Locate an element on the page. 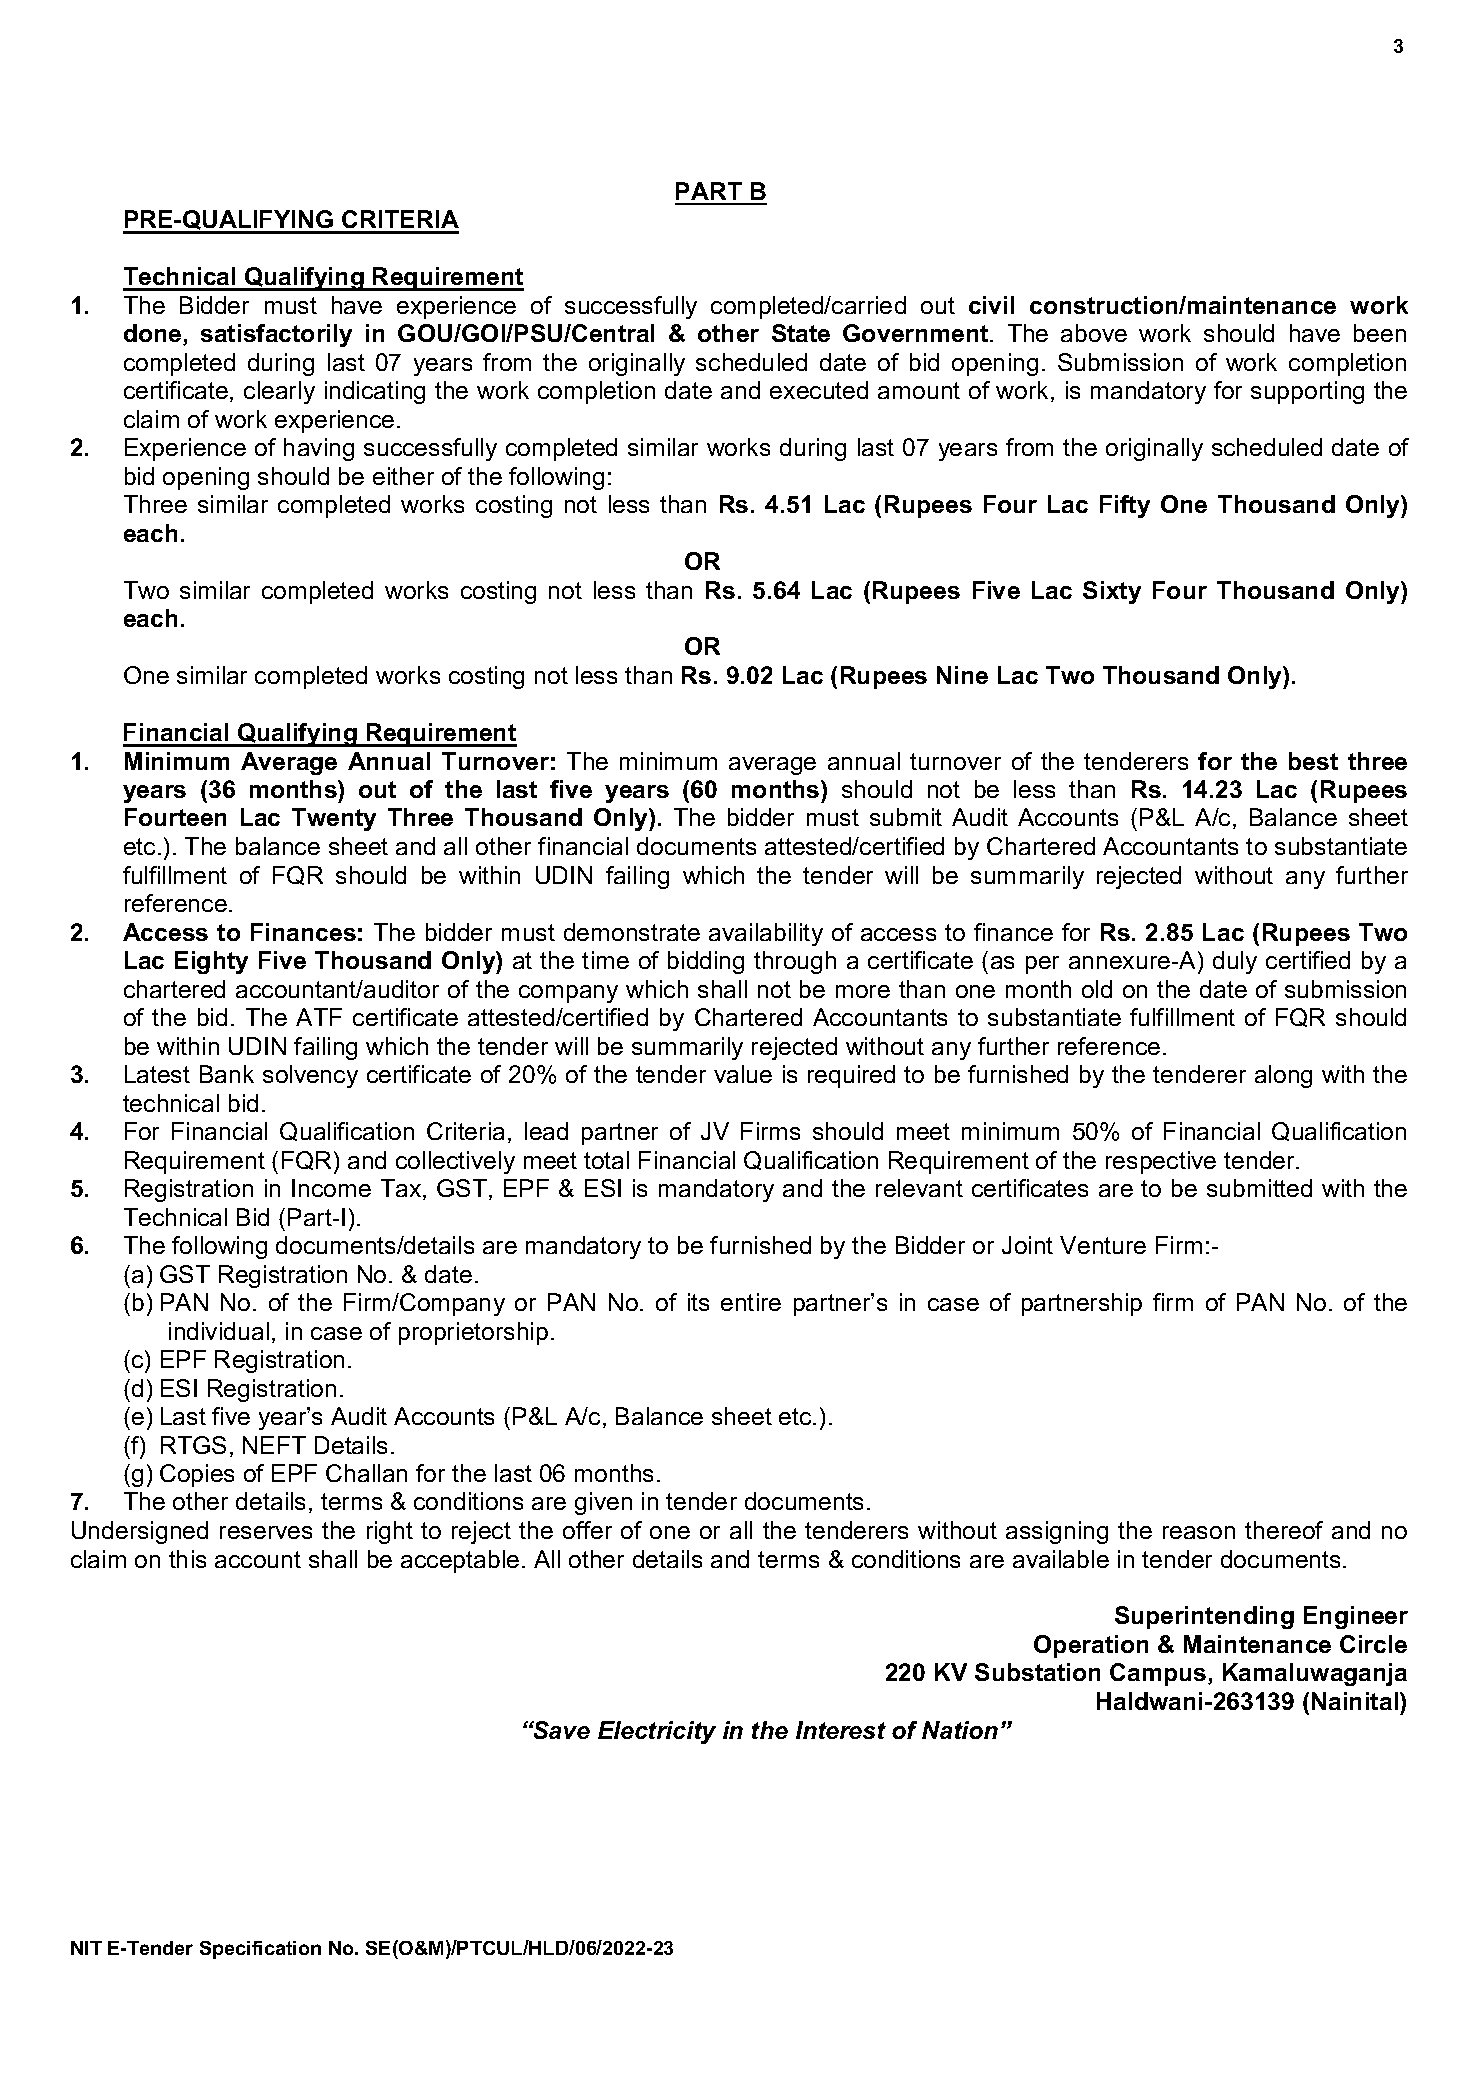 This image has height=2086, width=1475. supporting is located at coordinates (1307, 392).
